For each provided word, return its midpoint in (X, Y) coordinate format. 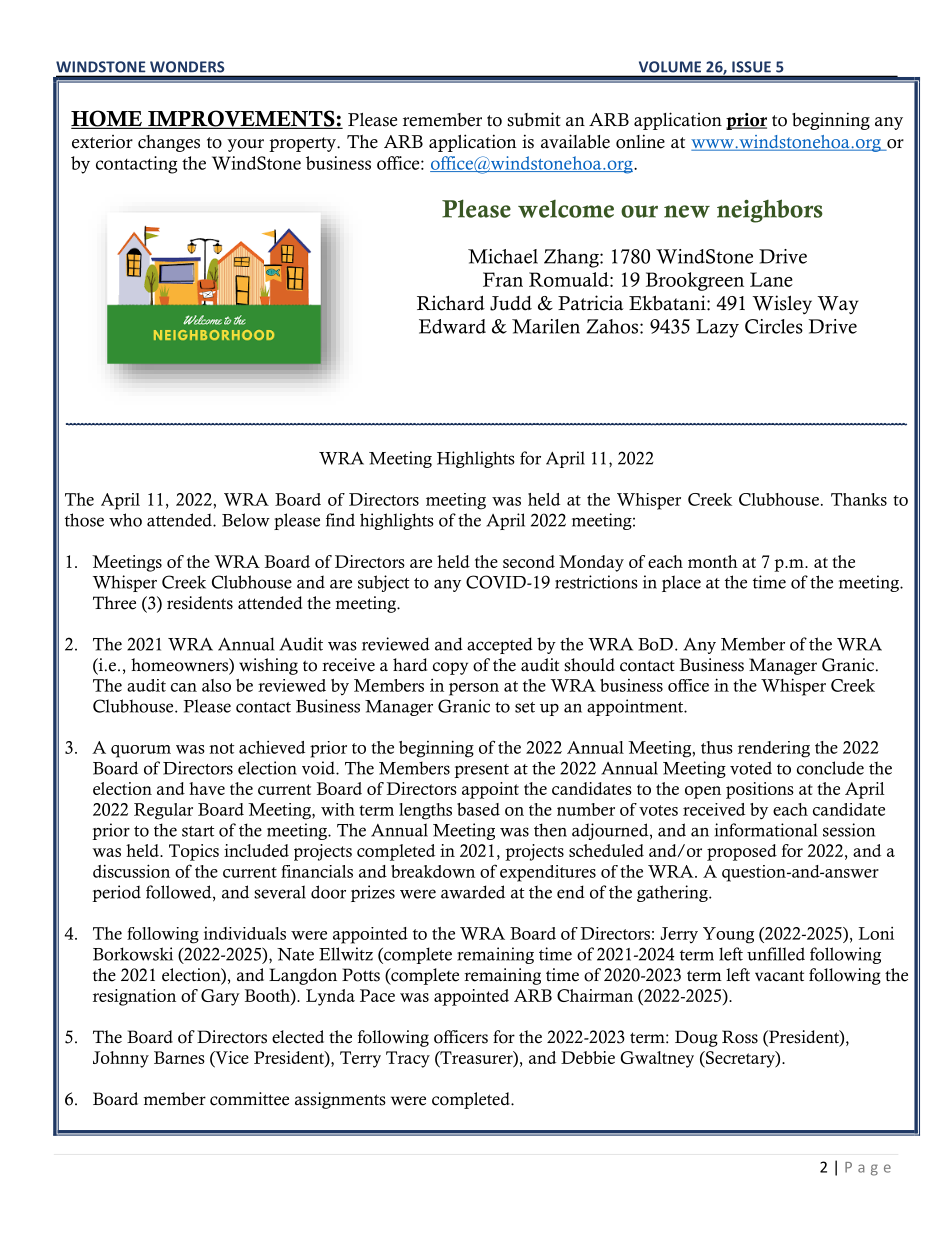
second (529, 561)
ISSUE (751, 66)
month (713, 561)
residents (200, 603)
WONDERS (187, 66)
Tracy (408, 1059)
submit (534, 119)
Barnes (179, 1057)
